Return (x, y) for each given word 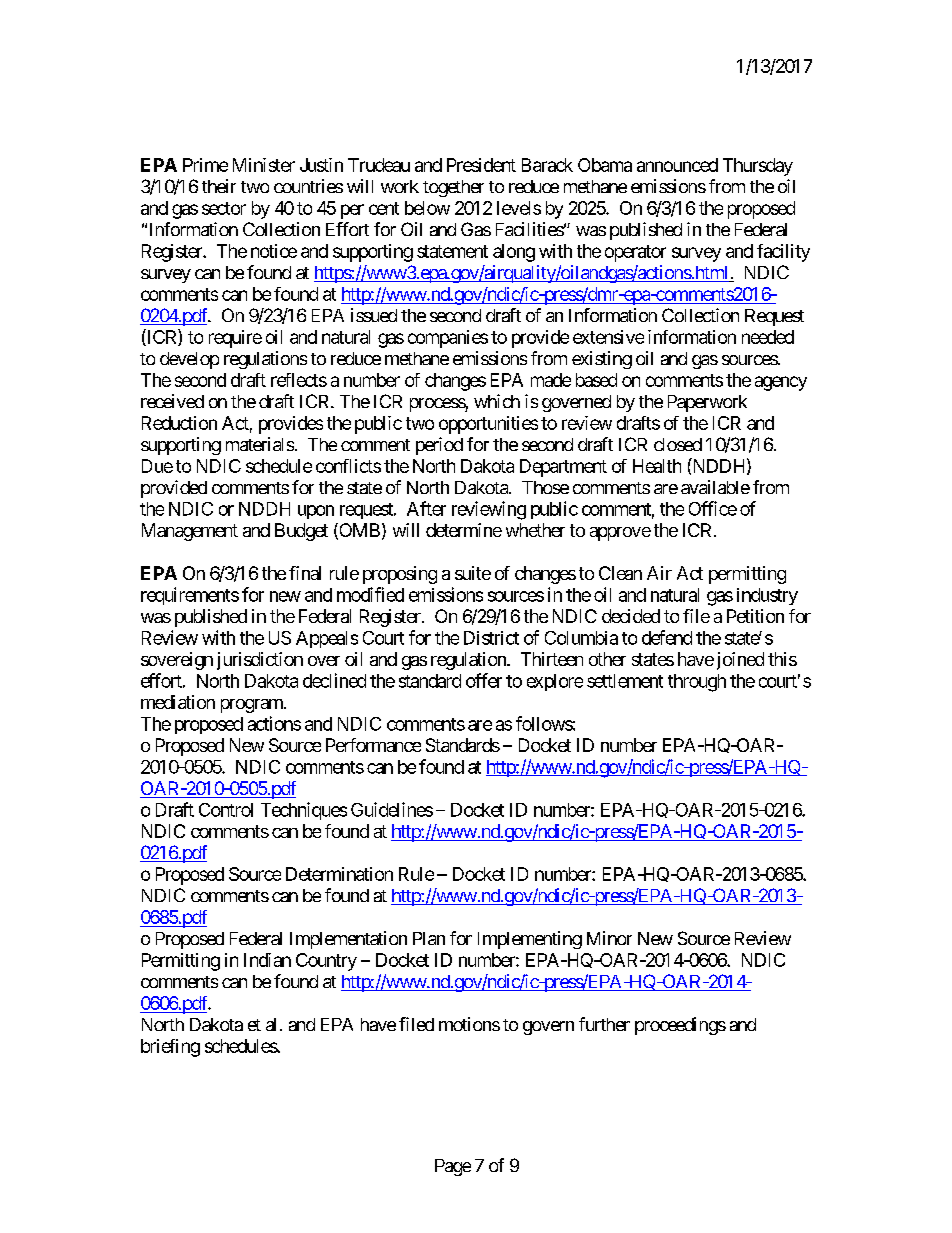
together (453, 188)
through (697, 683)
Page (453, 1167)
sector (224, 208)
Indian (267, 960)
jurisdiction (260, 661)
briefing (170, 1048)
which (497, 401)
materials (260, 444)
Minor (609, 938)
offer (484, 680)
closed (678, 444)
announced (677, 165)
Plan (429, 938)
